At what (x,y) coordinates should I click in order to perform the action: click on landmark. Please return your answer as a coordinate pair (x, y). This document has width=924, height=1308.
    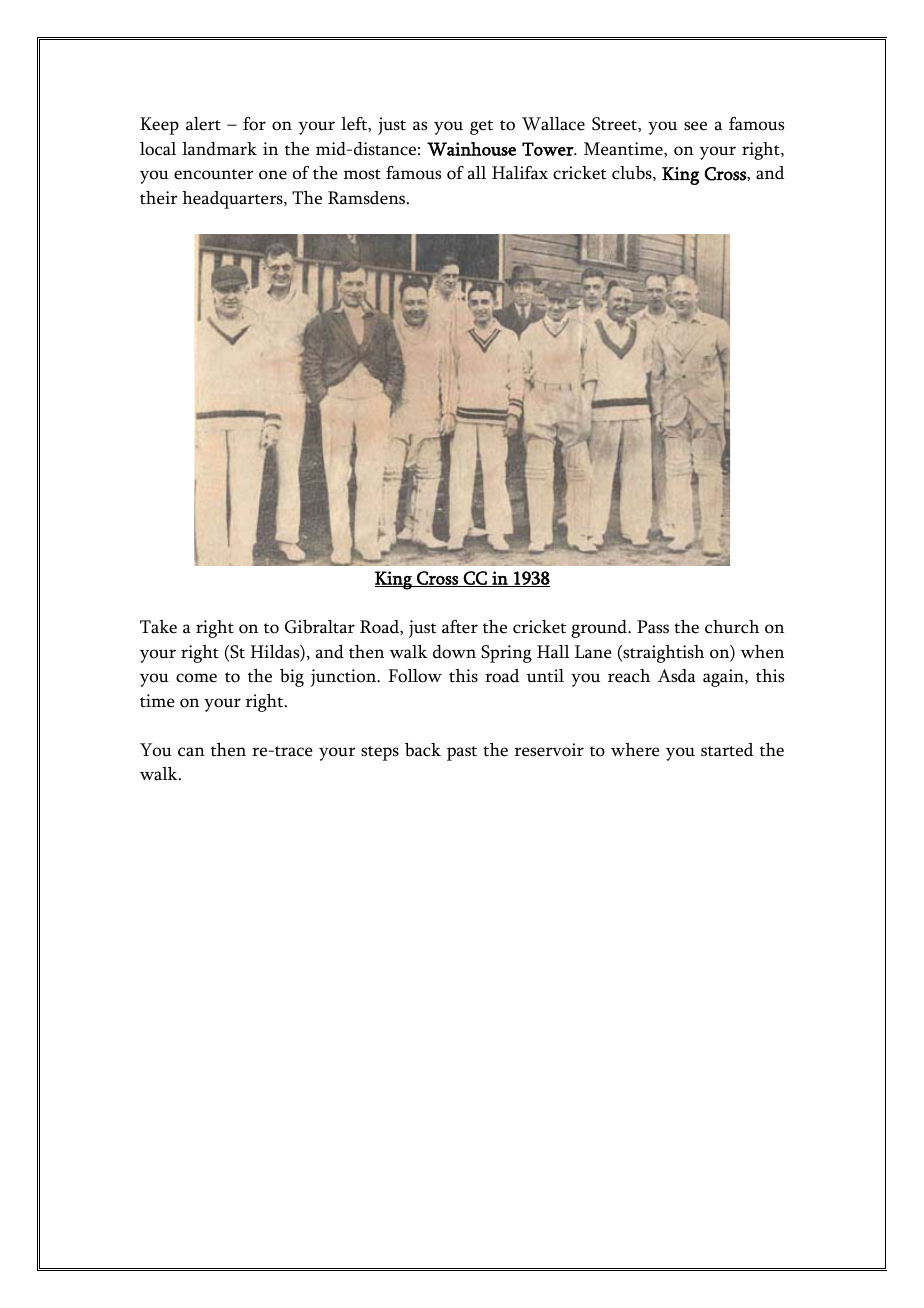
    Looking at the image, I should click on (219, 149).
